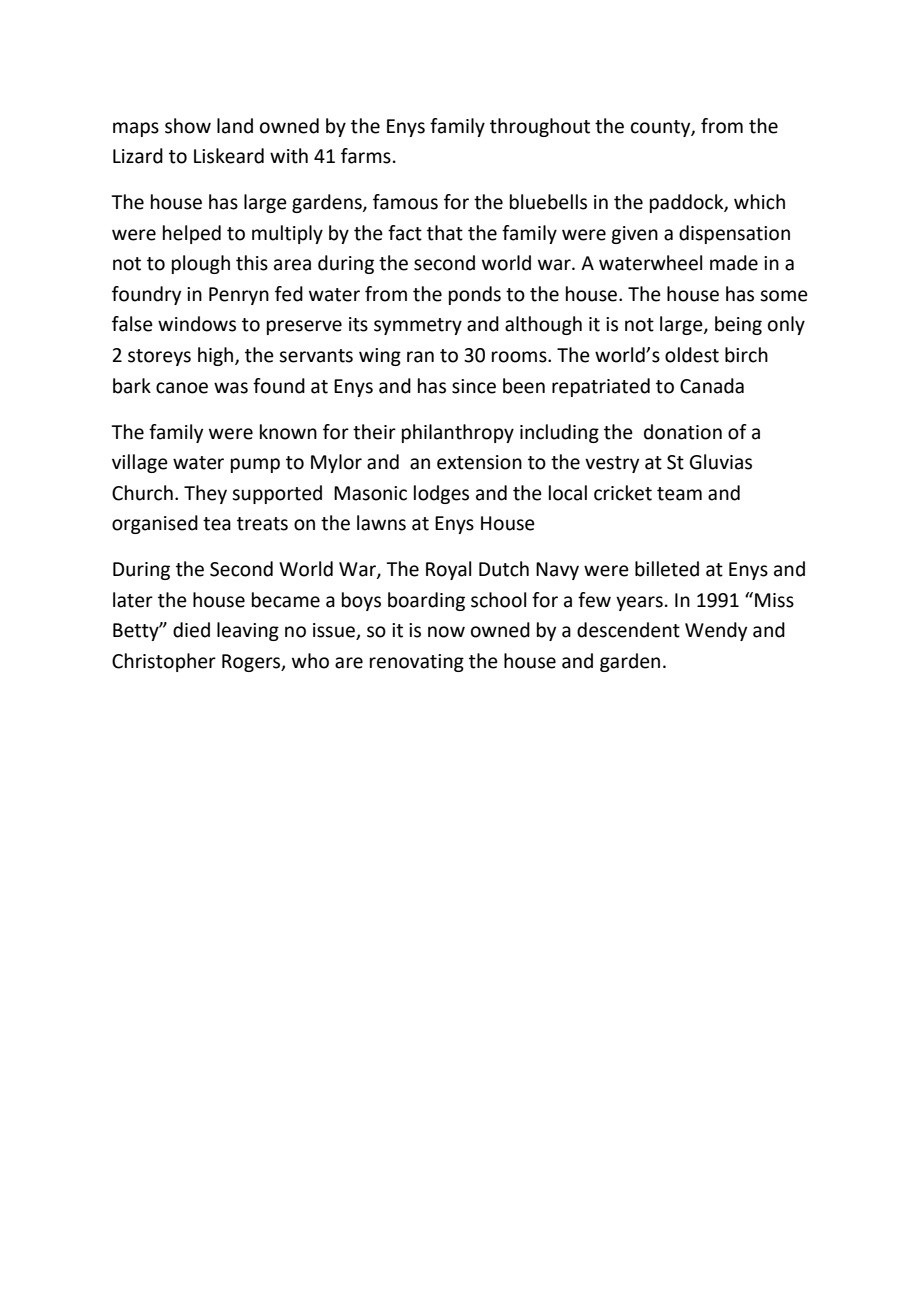 Image resolution: width=924 pixels, height=1308 pixels. What do you see at coordinates (540, 127) in the screenshot?
I see `throughout` at bounding box center [540, 127].
